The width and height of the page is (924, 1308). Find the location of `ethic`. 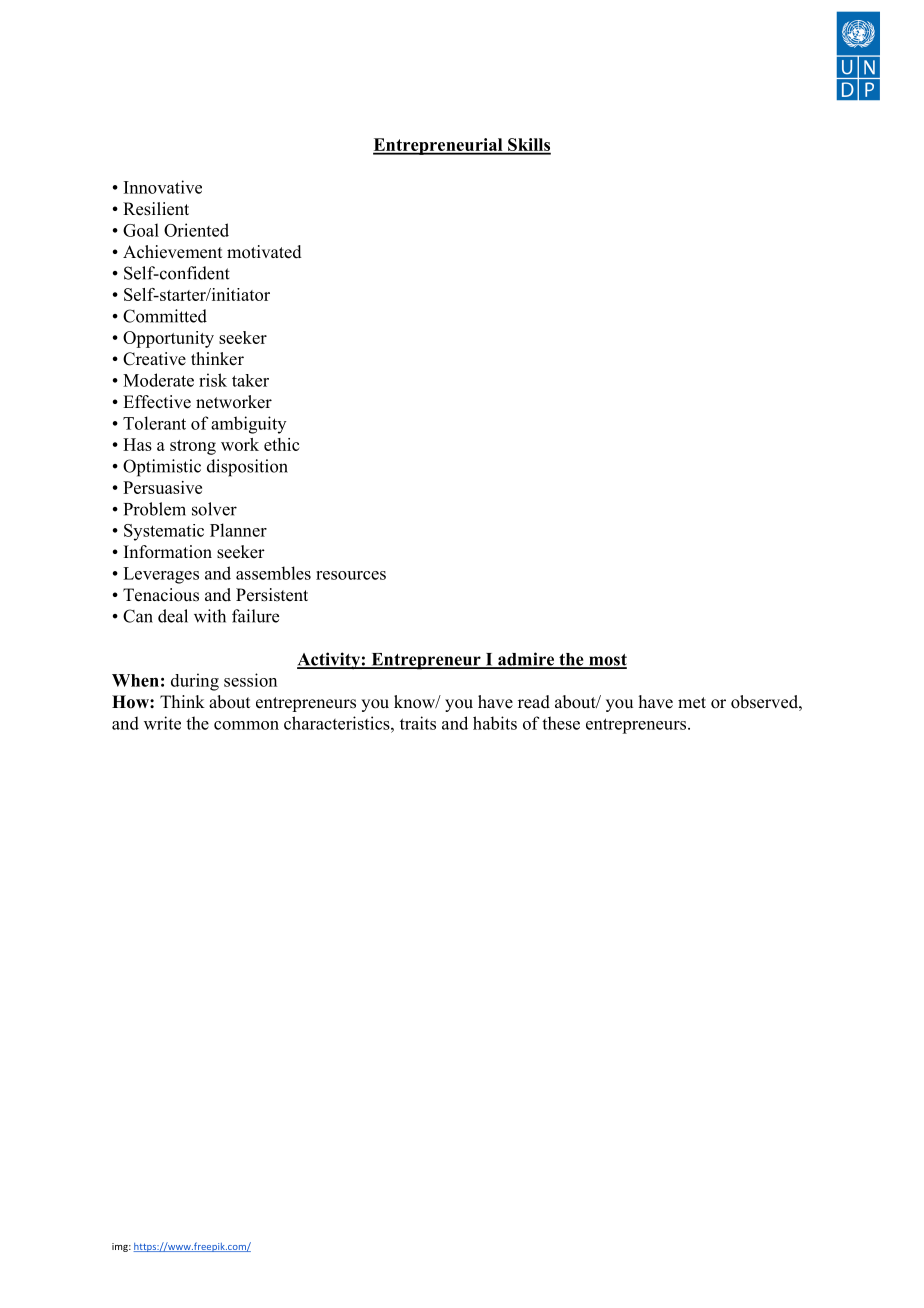

ethic is located at coordinates (281, 444).
